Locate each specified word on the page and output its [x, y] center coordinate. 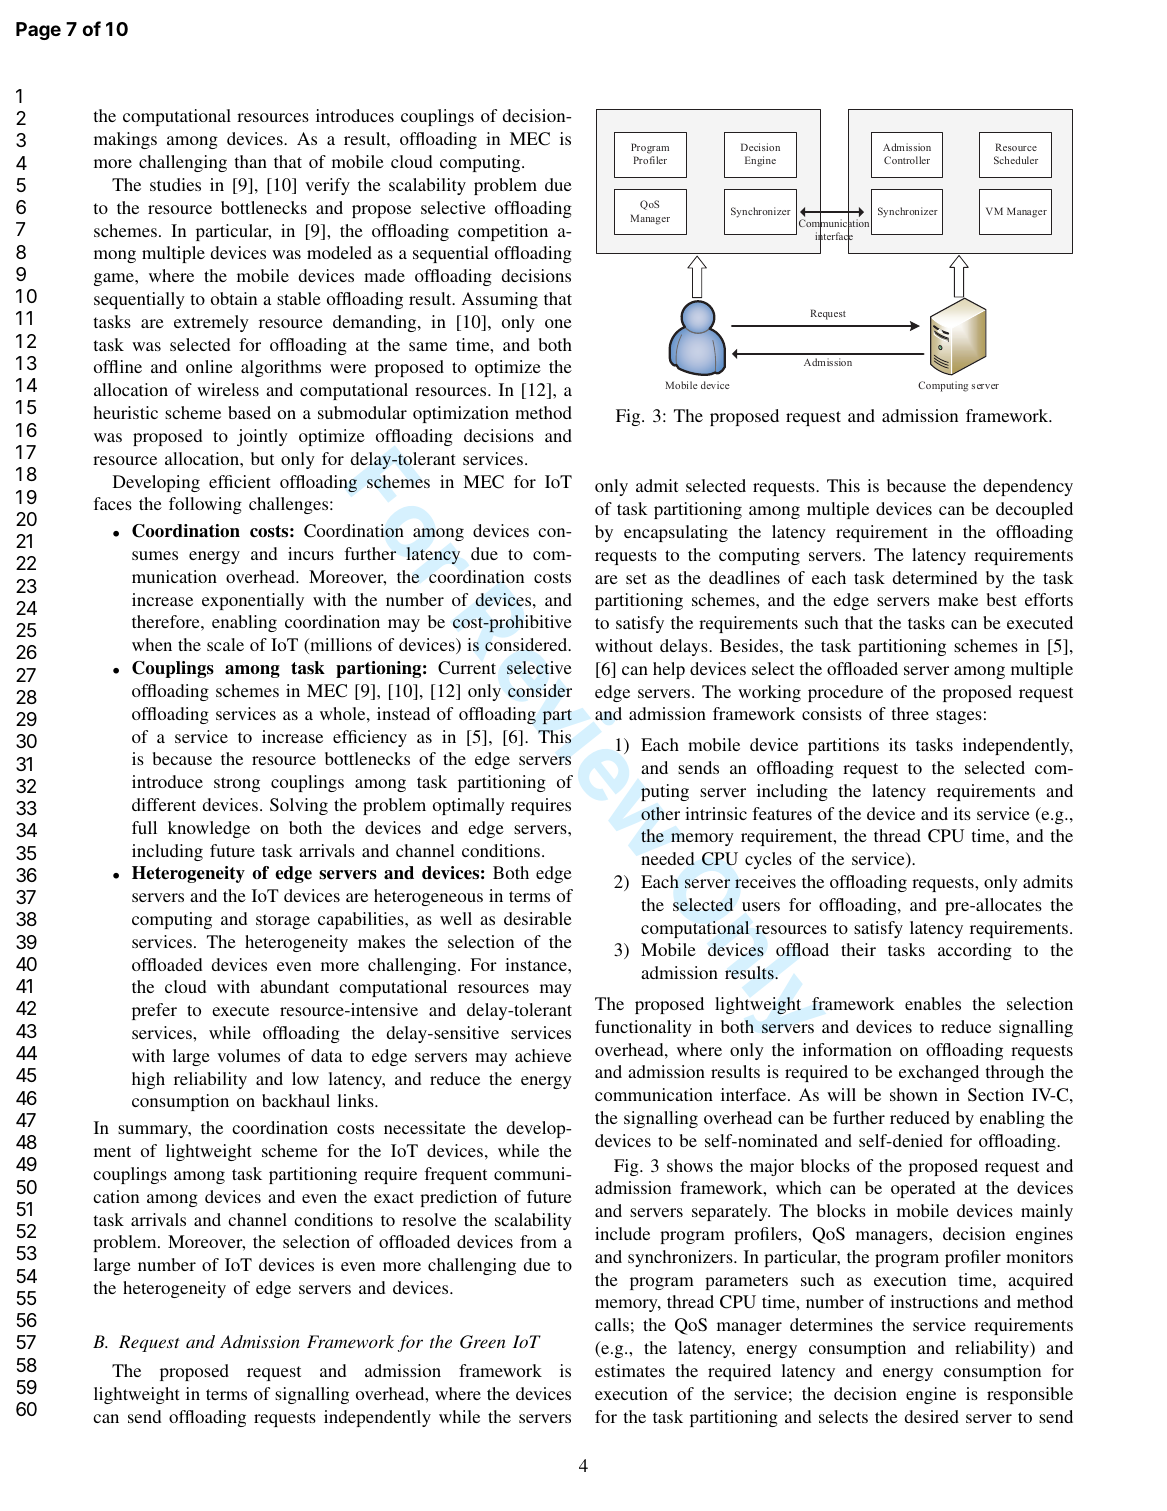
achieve [543, 1055]
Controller [907, 160]
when [152, 644]
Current [467, 668]
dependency [1028, 487]
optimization [461, 414]
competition [503, 232]
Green [482, 1342]
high [148, 1080]
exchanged [939, 1073]
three [910, 713]
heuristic [125, 412]
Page [38, 31]
